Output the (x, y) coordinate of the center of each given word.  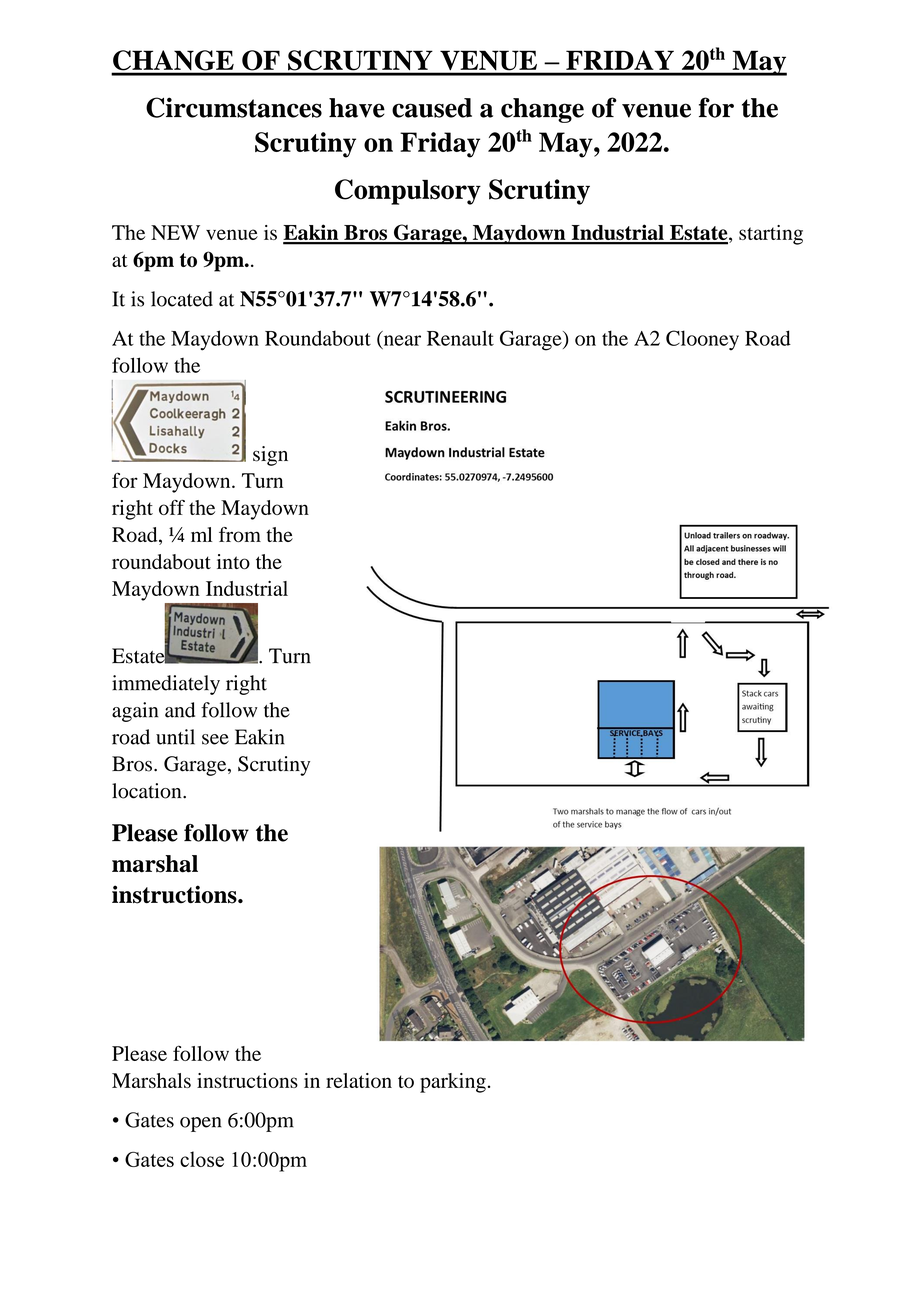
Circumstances (234, 107)
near (401, 341)
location (148, 791)
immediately (166, 685)
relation (359, 1080)
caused (432, 108)
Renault (460, 338)
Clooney (702, 340)
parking (453, 1083)
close (202, 1159)
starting (771, 235)
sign (270, 456)
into (233, 562)
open (201, 1124)
